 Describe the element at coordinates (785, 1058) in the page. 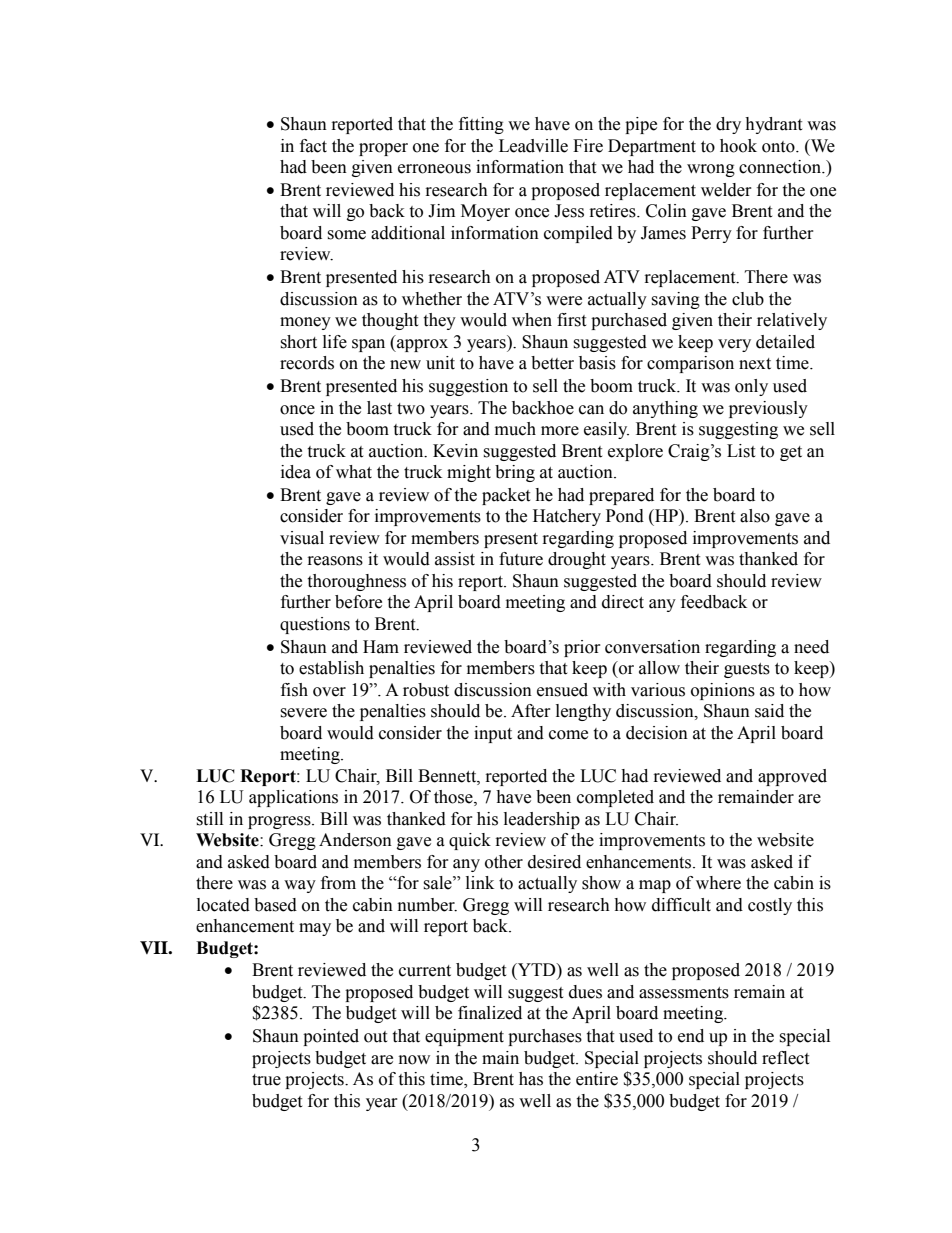

I see `reflect` at that location.
